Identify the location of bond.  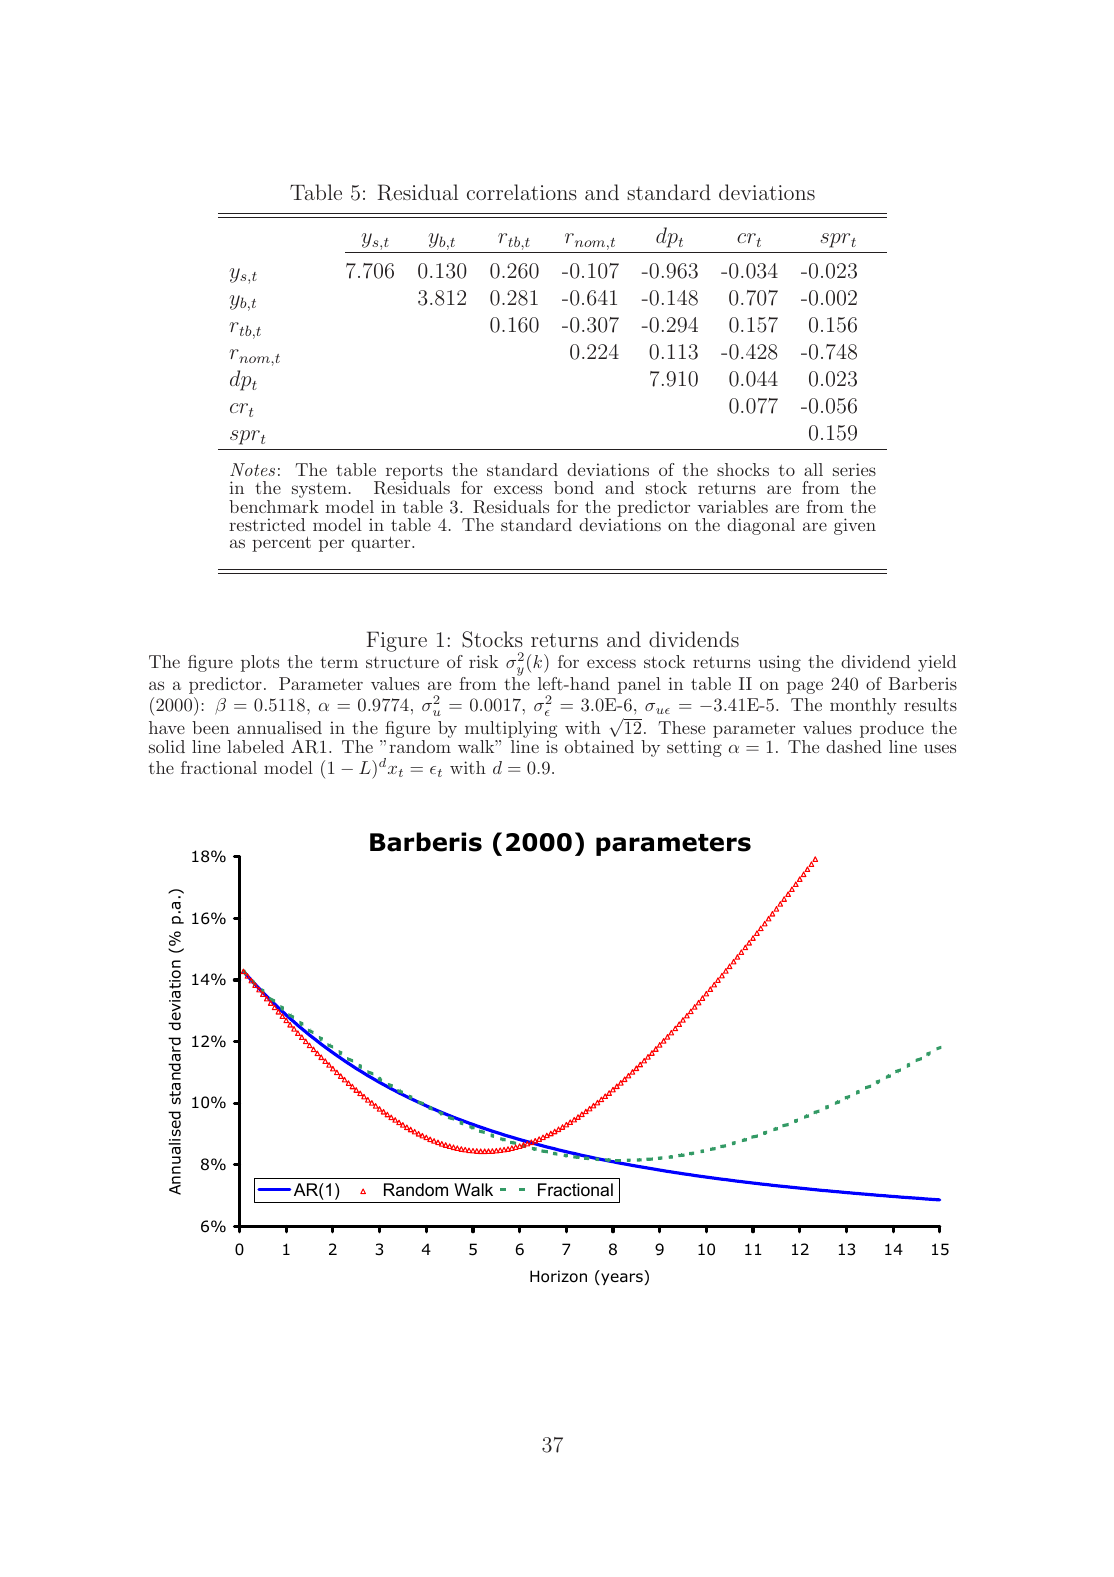
(574, 487).
